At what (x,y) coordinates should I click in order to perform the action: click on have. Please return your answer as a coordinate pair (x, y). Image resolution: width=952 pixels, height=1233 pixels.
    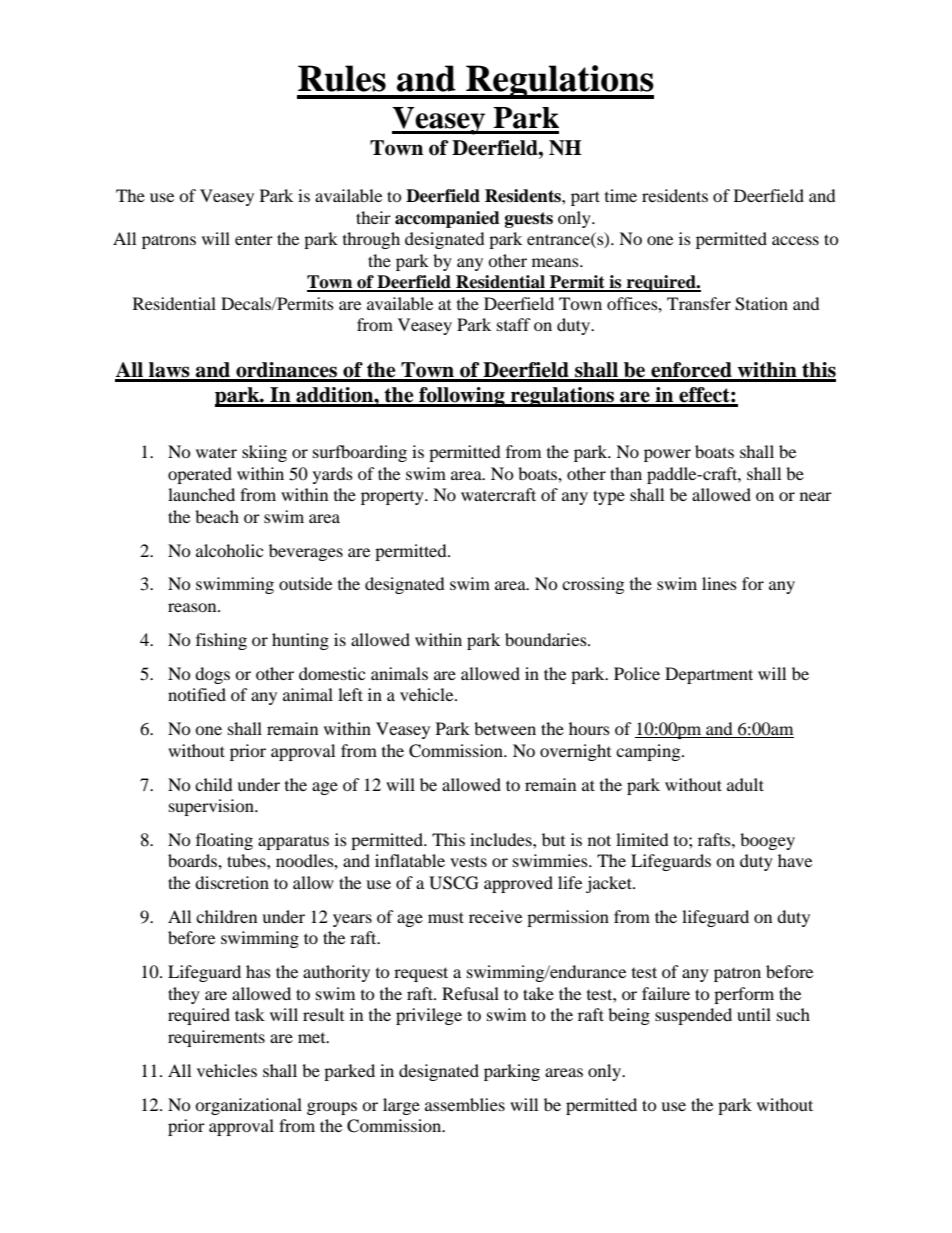
    Looking at the image, I should click on (795, 860).
